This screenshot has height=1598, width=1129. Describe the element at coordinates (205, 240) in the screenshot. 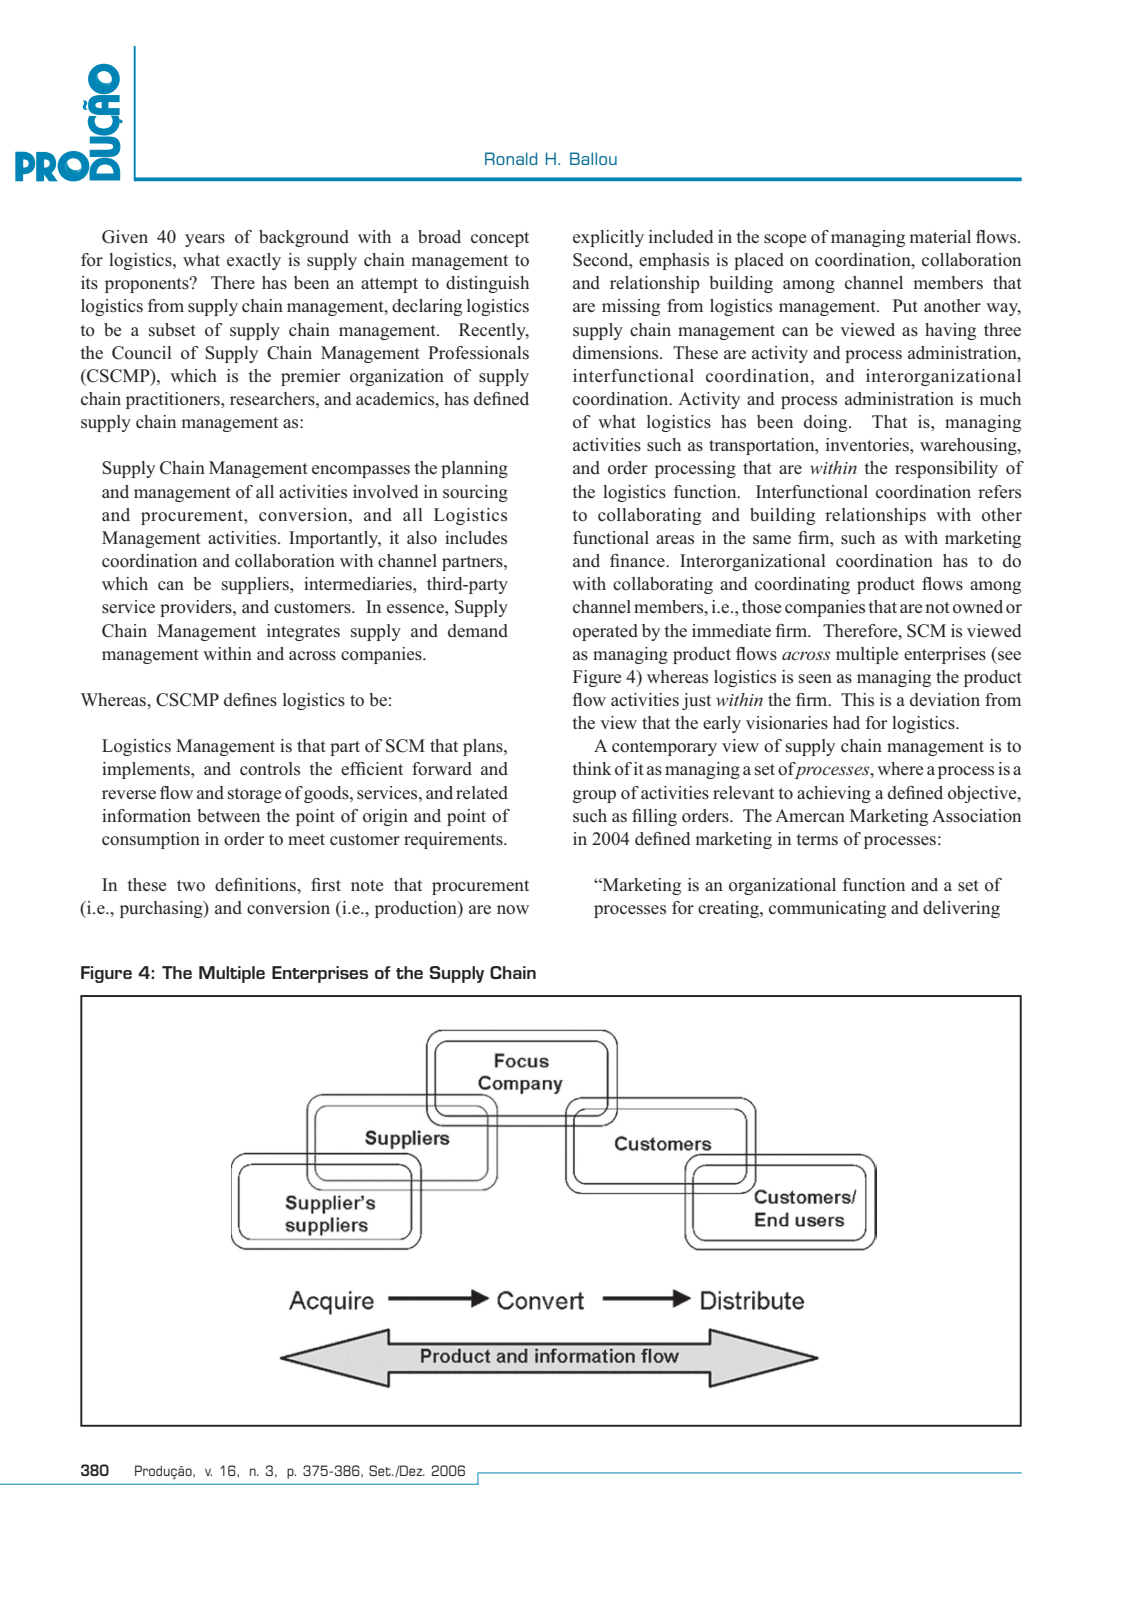

I see `years` at that location.
